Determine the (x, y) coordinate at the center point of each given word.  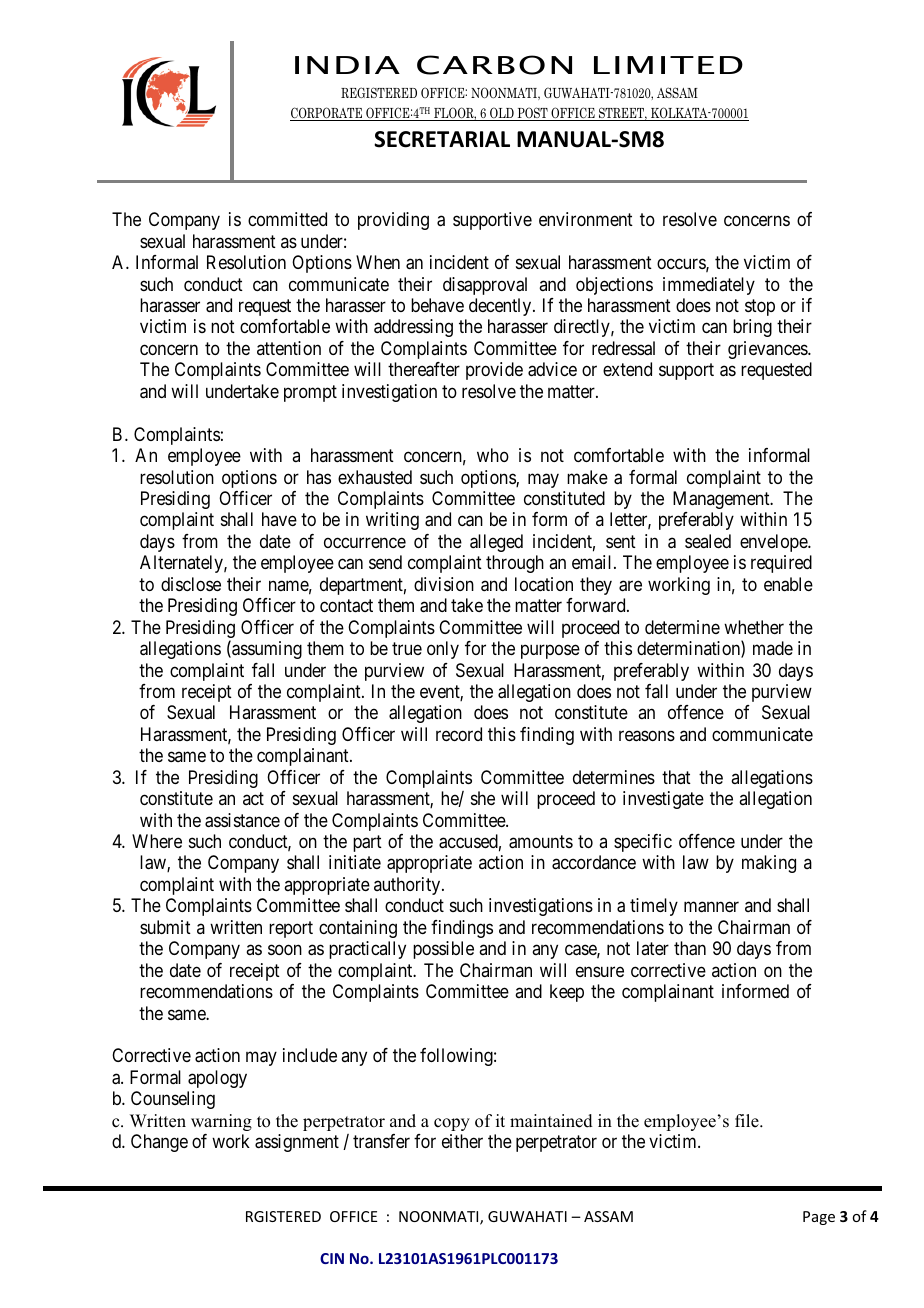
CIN (332, 1258)
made (773, 648)
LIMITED (668, 65)
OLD (502, 114)
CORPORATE (327, 114)
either (462, 1141)
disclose (191, 584)
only (443, 650)
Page (819, 1218)
